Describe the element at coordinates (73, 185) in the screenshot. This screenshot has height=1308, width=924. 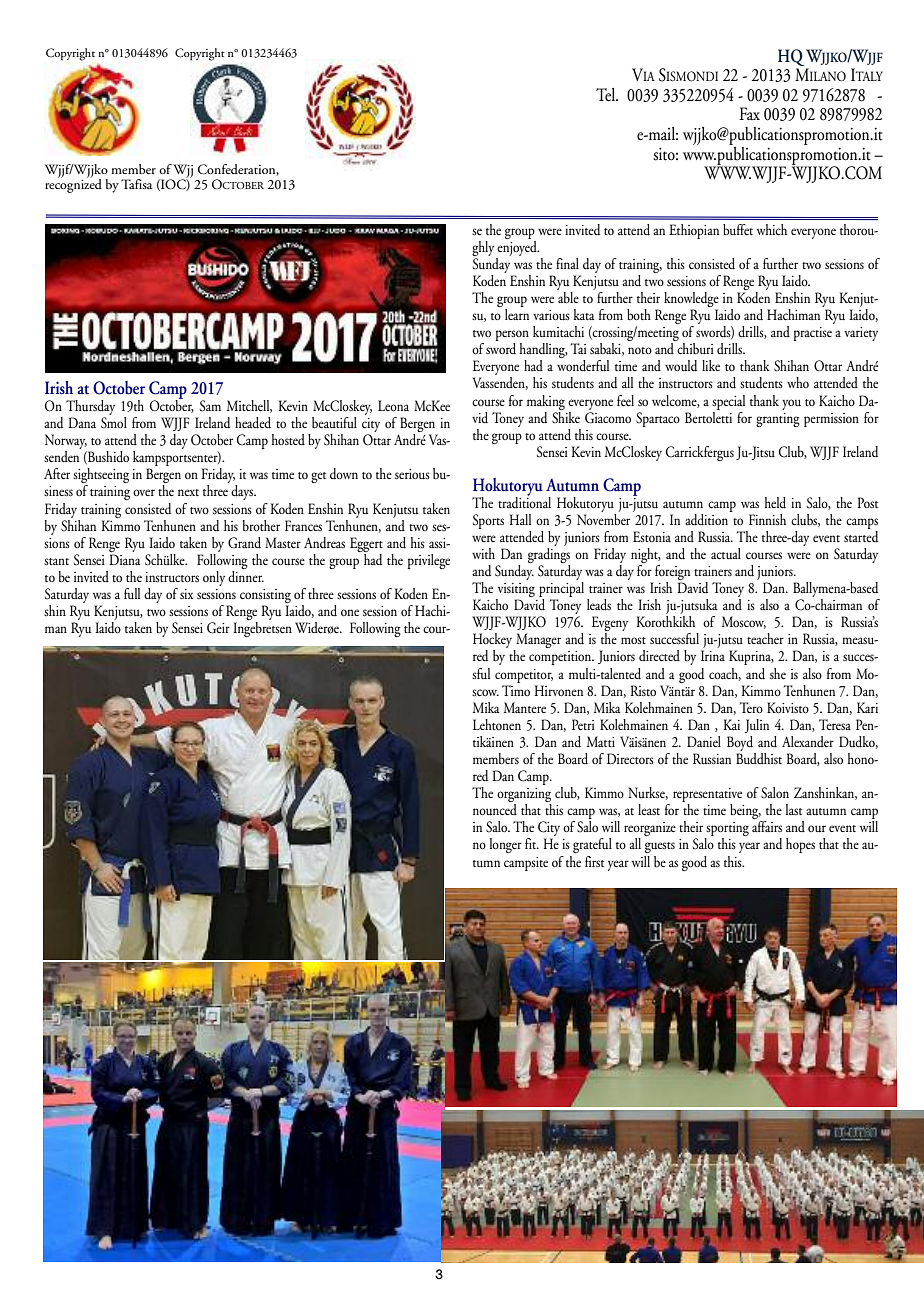
I see `recognized` at that location.
